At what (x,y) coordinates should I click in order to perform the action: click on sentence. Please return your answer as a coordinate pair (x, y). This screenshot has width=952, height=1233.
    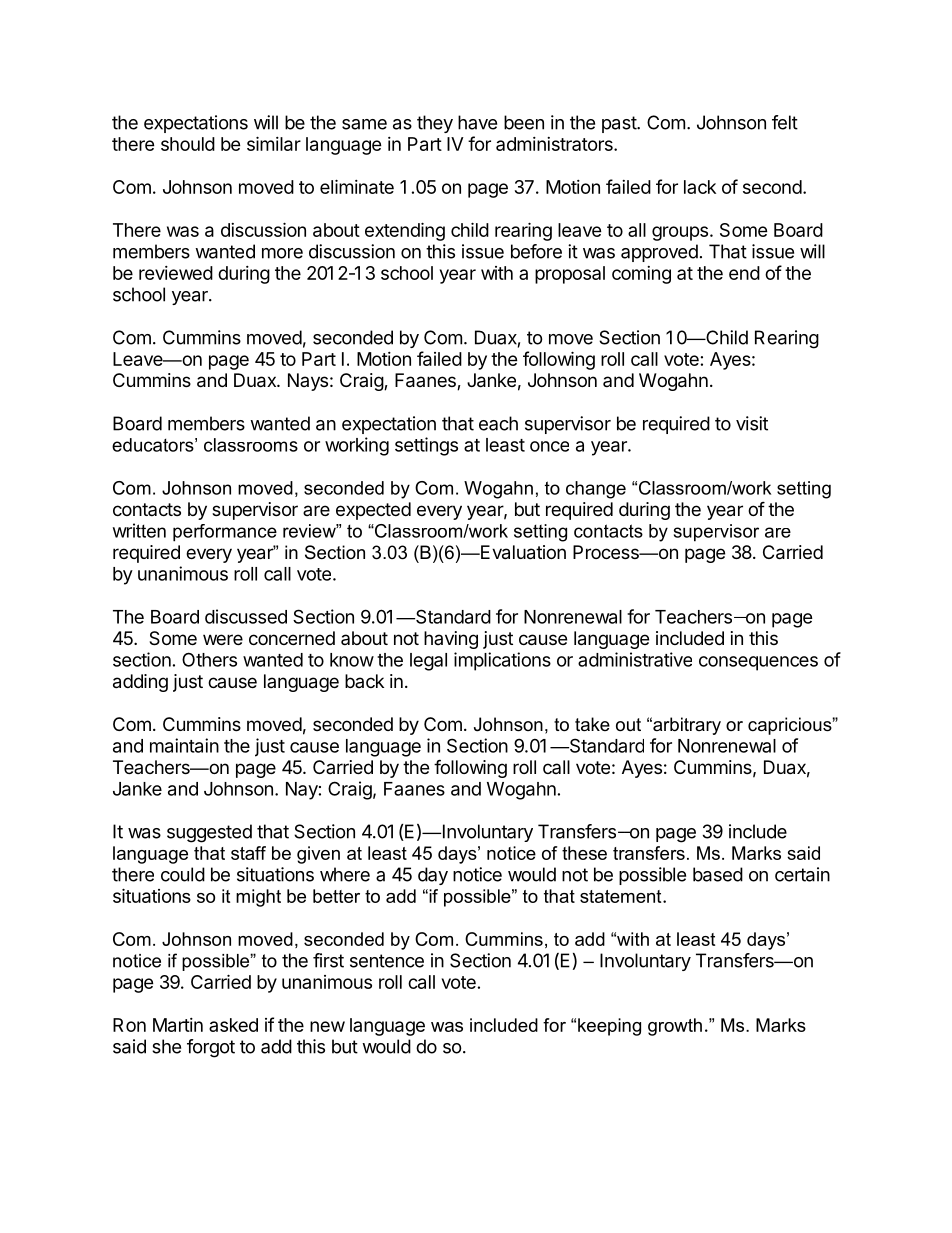
    Looking at the image, I should click on (387, 961).
